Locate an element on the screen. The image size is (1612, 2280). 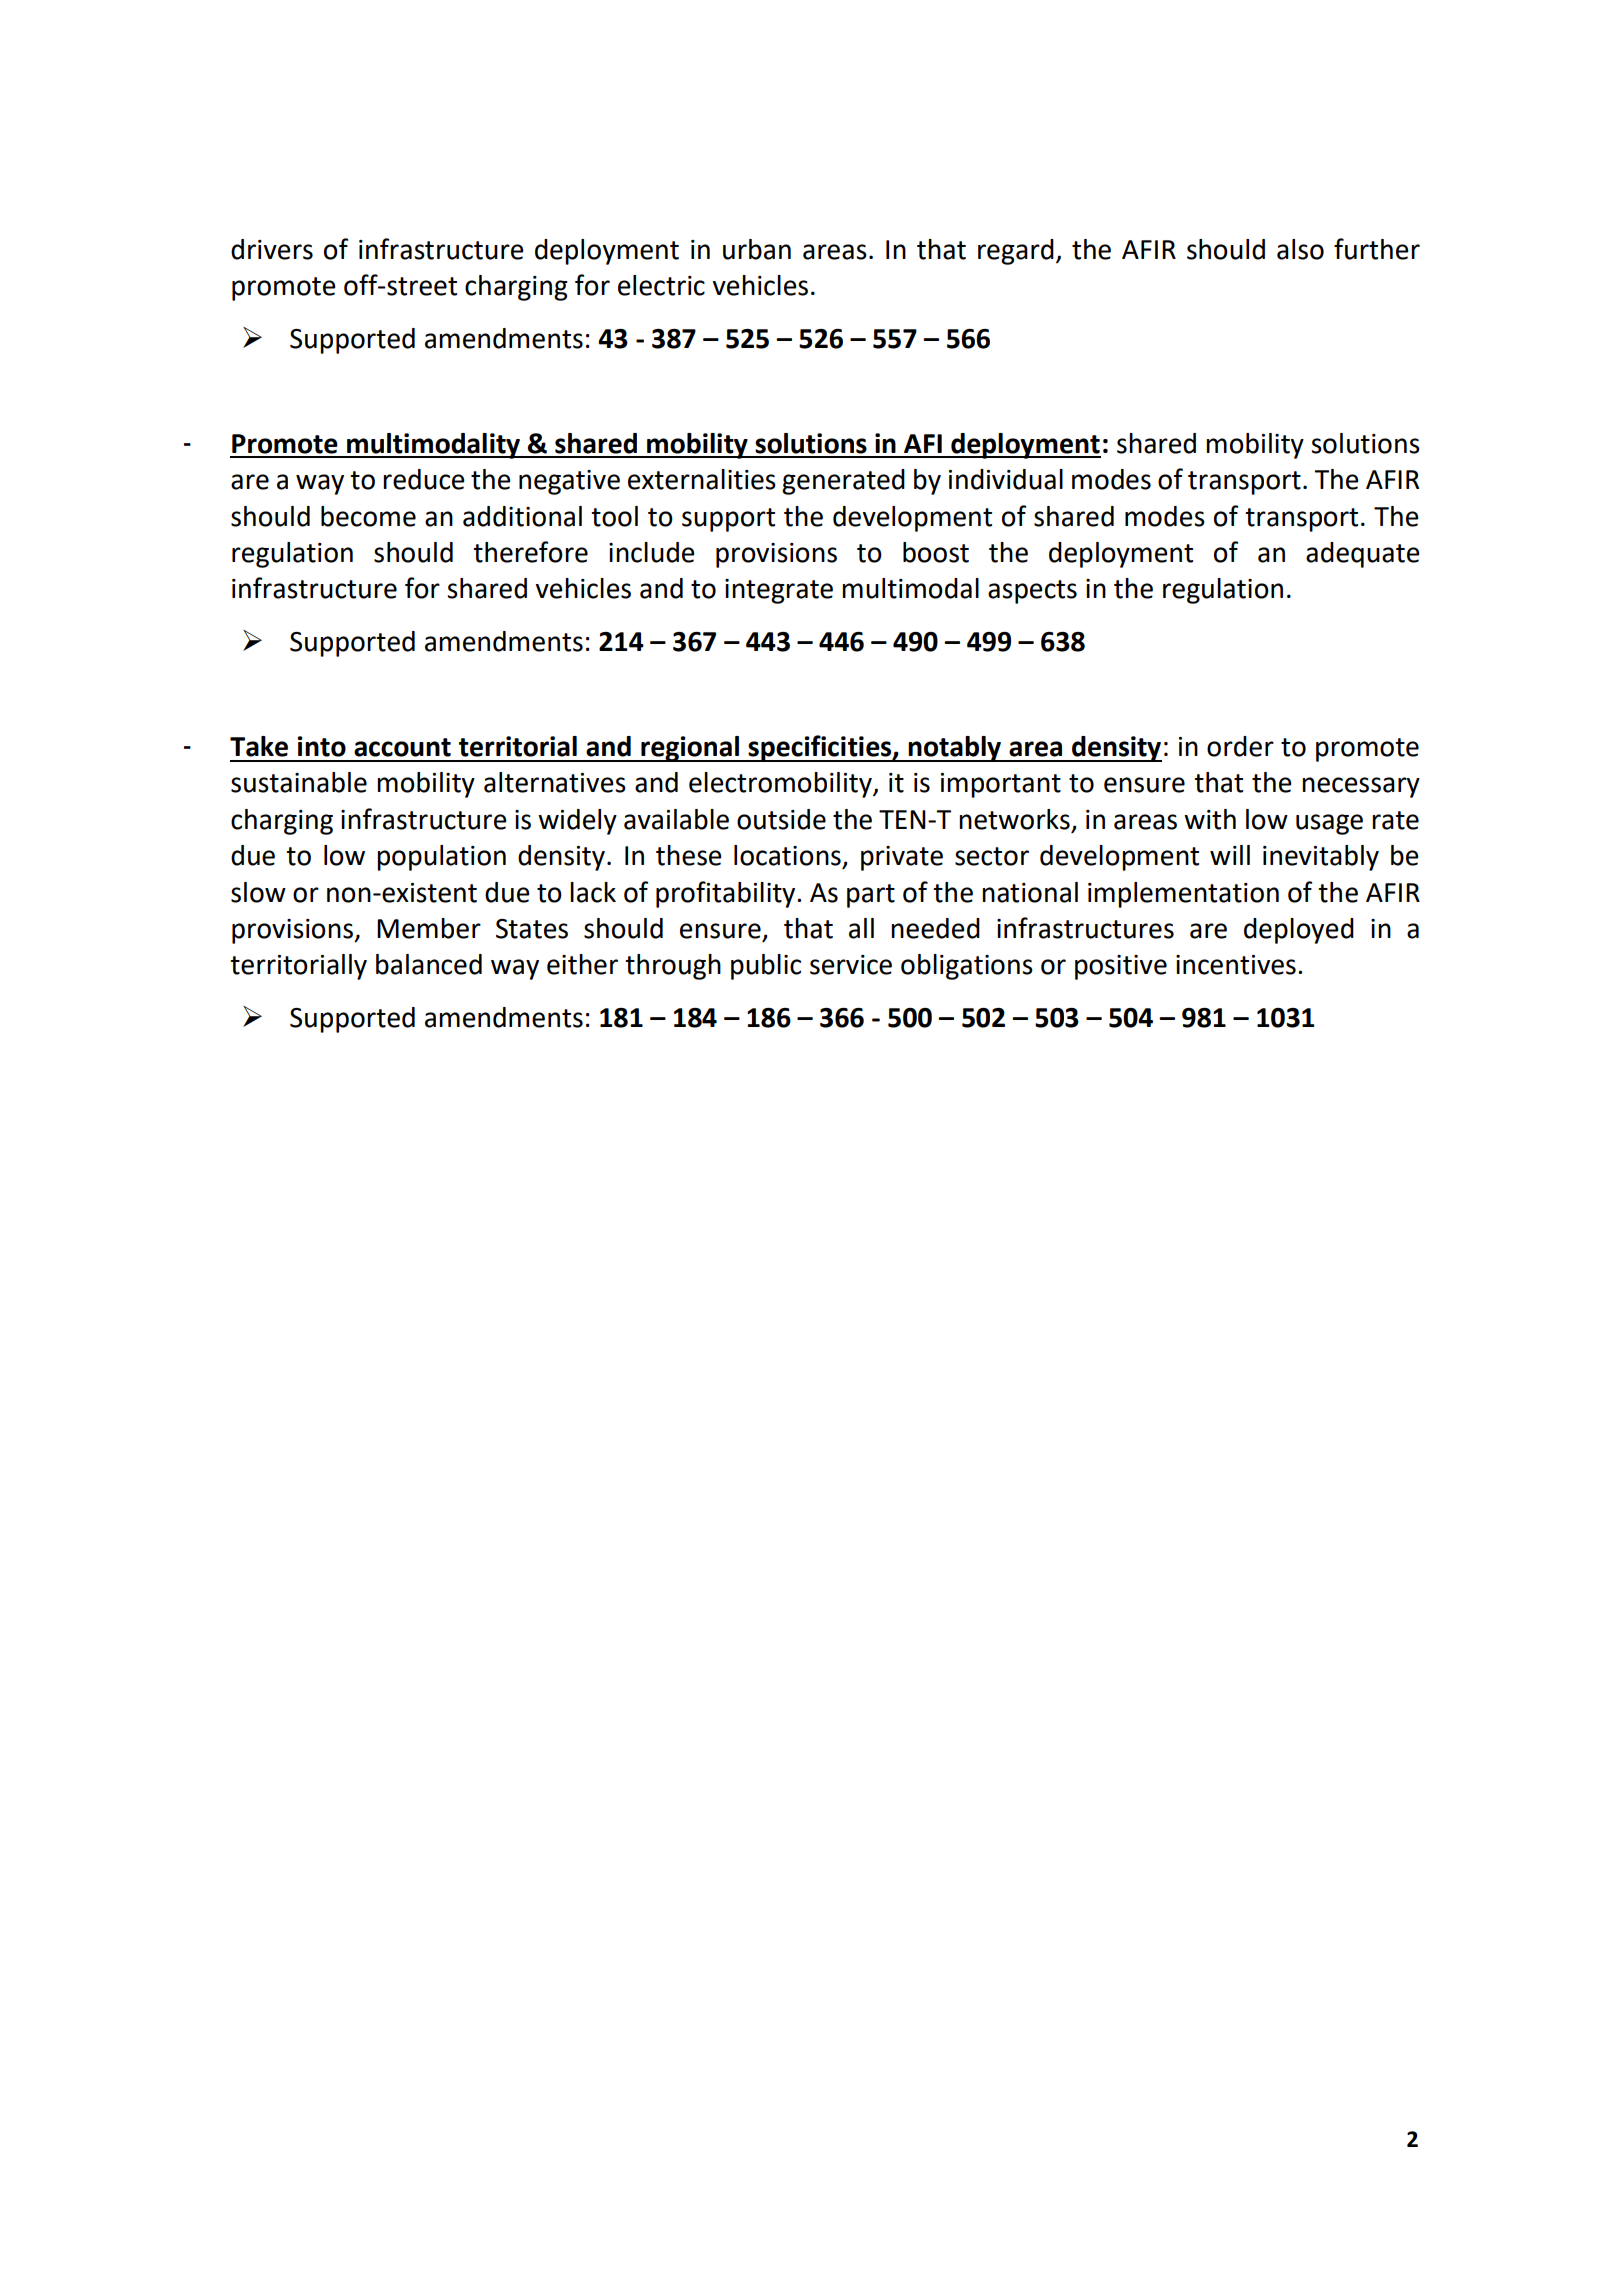
adequate is located at coordinates (1363, 555).
